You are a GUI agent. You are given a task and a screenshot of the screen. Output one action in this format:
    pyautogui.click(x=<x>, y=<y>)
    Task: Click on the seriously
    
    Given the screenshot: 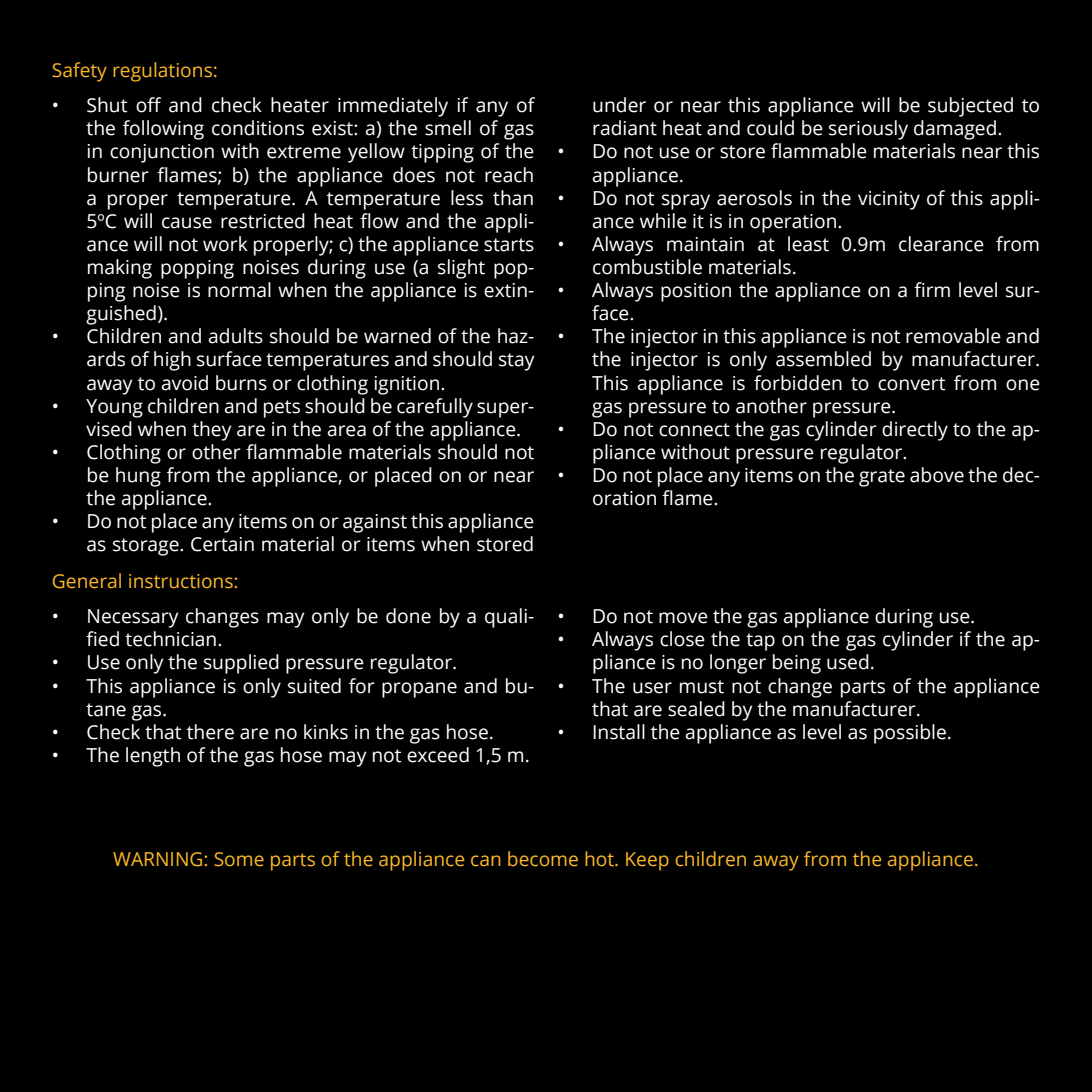 What is the action you would take?
    pyautogui.click(x=868, y=130)
